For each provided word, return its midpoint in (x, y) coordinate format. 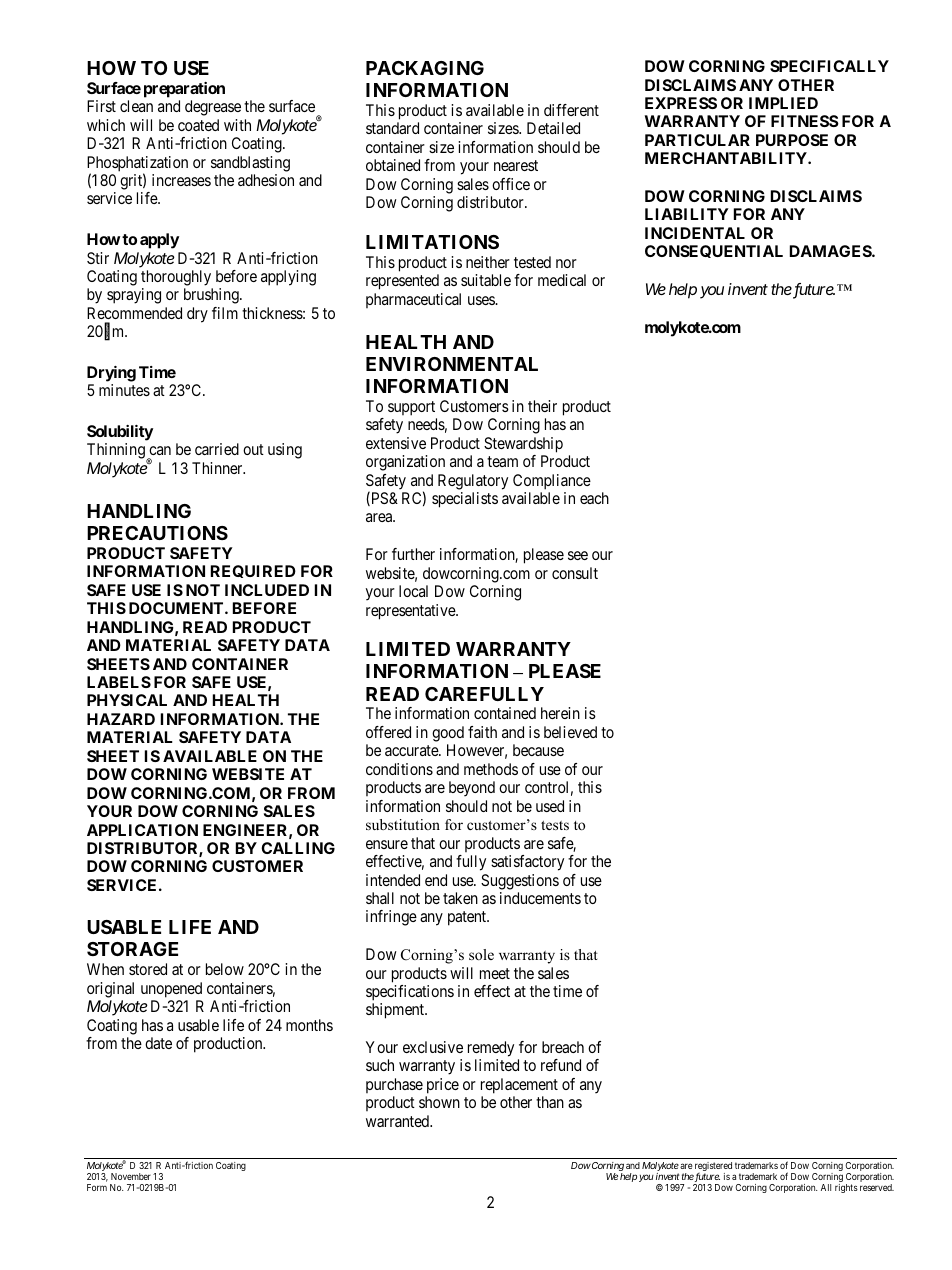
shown (439, 1102)
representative (411, 612)
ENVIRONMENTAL (452, 364)
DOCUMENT (177, 608)
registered (713, 1168)
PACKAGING (425, 68)
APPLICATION (142, 830)
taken (460, 898)
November (131, 1176)
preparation (184, 90)
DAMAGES (831, 251)
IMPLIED (783, 103)
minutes (124, 390)
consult (575, 573)
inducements (540, 898)
